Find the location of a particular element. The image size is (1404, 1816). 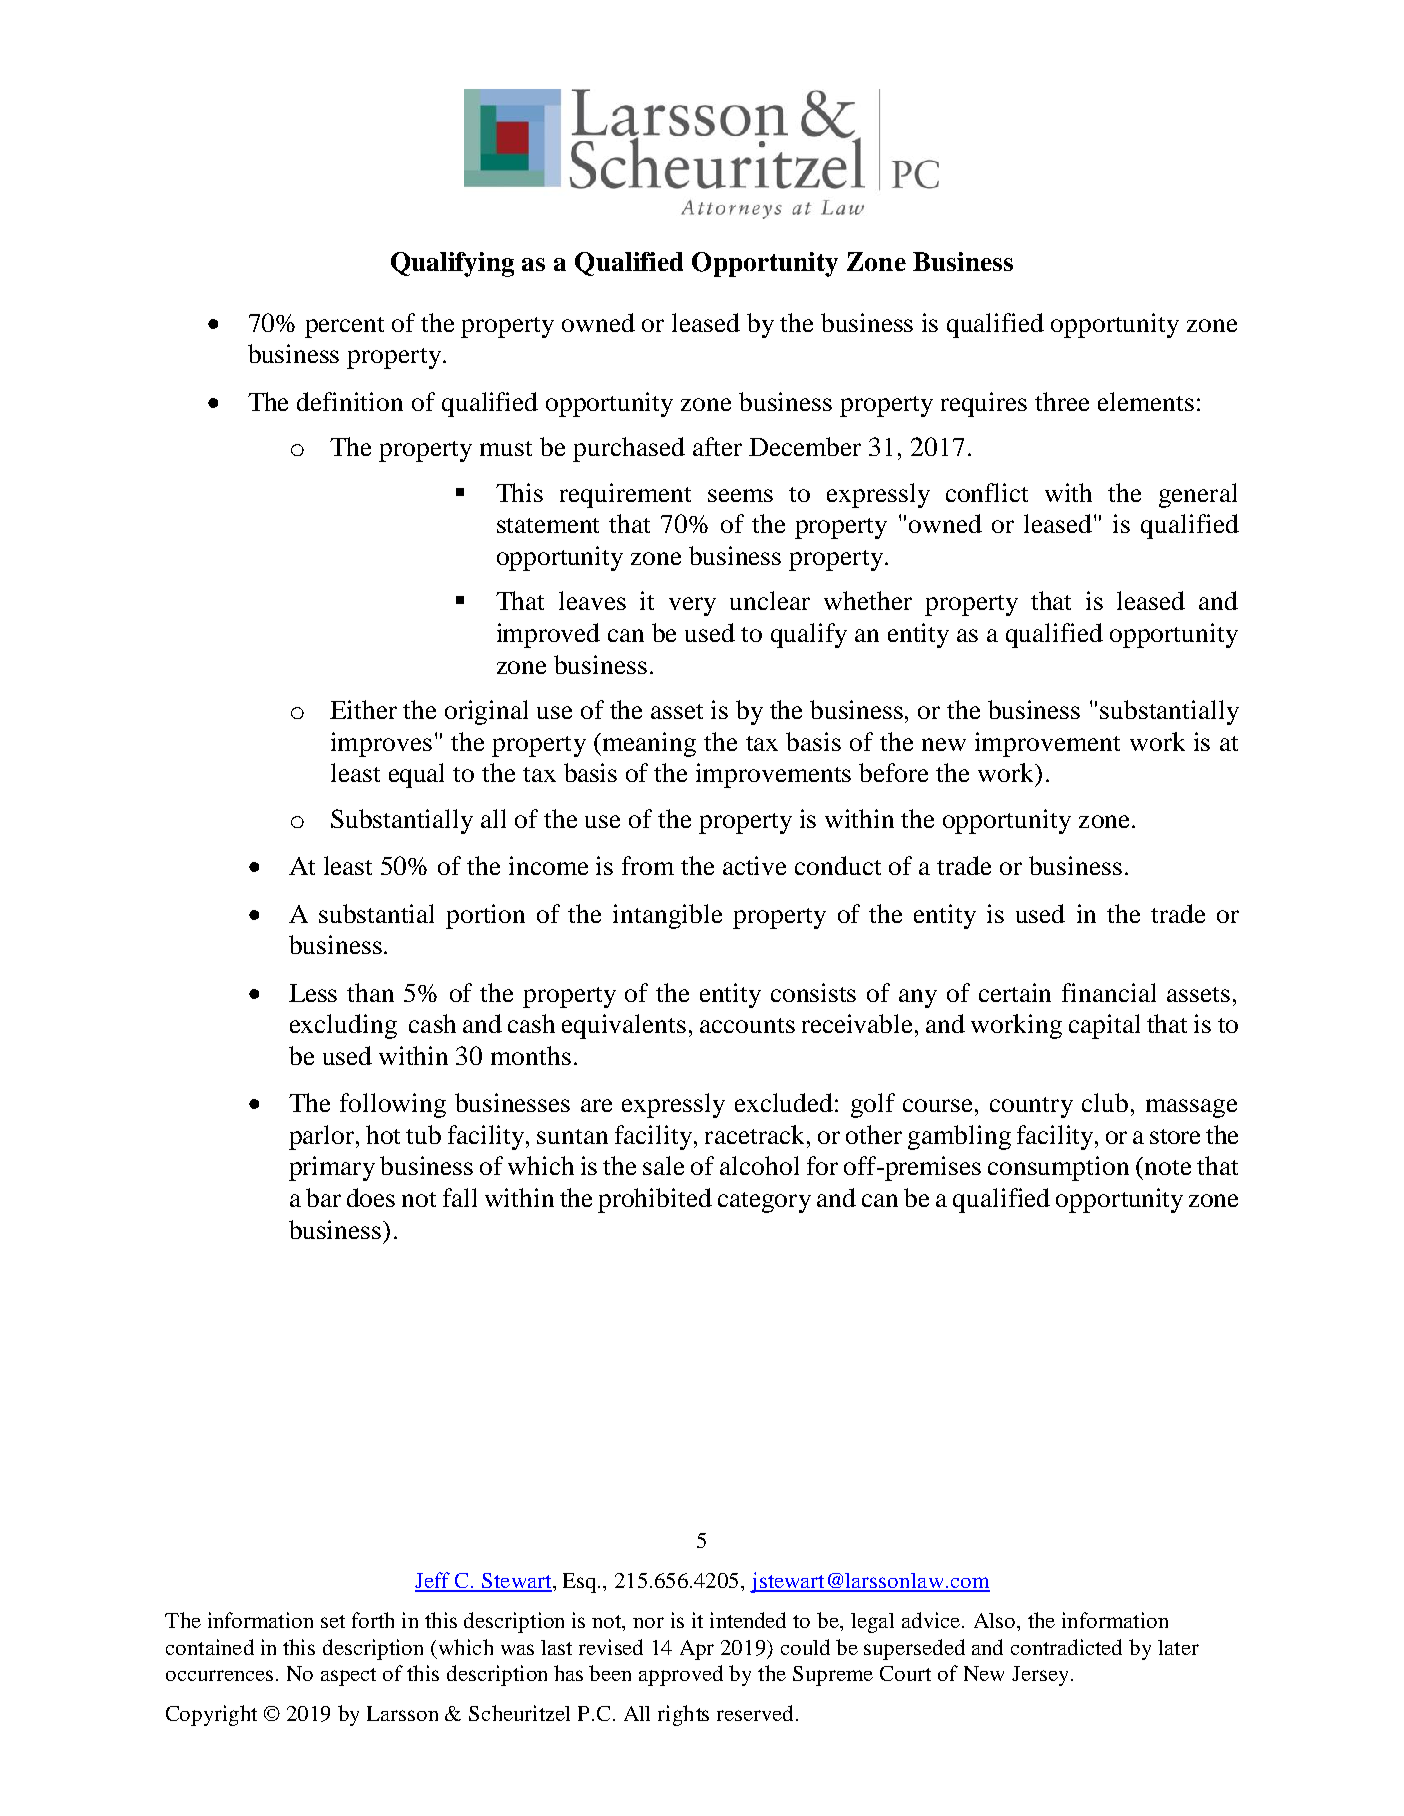

after is located at coordinates (717, 446).
